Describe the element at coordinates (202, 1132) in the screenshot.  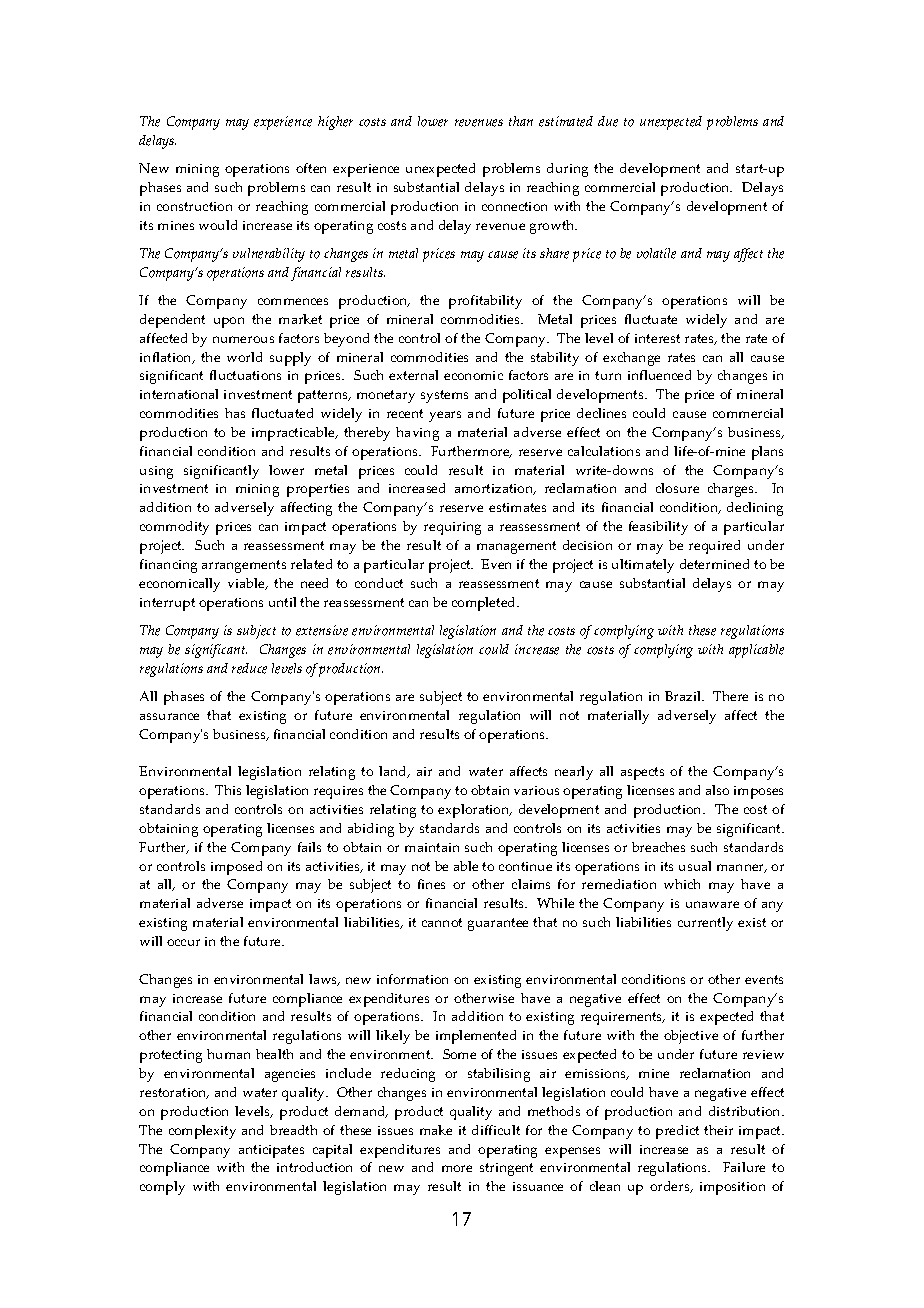
I see `complexity` at that location.
